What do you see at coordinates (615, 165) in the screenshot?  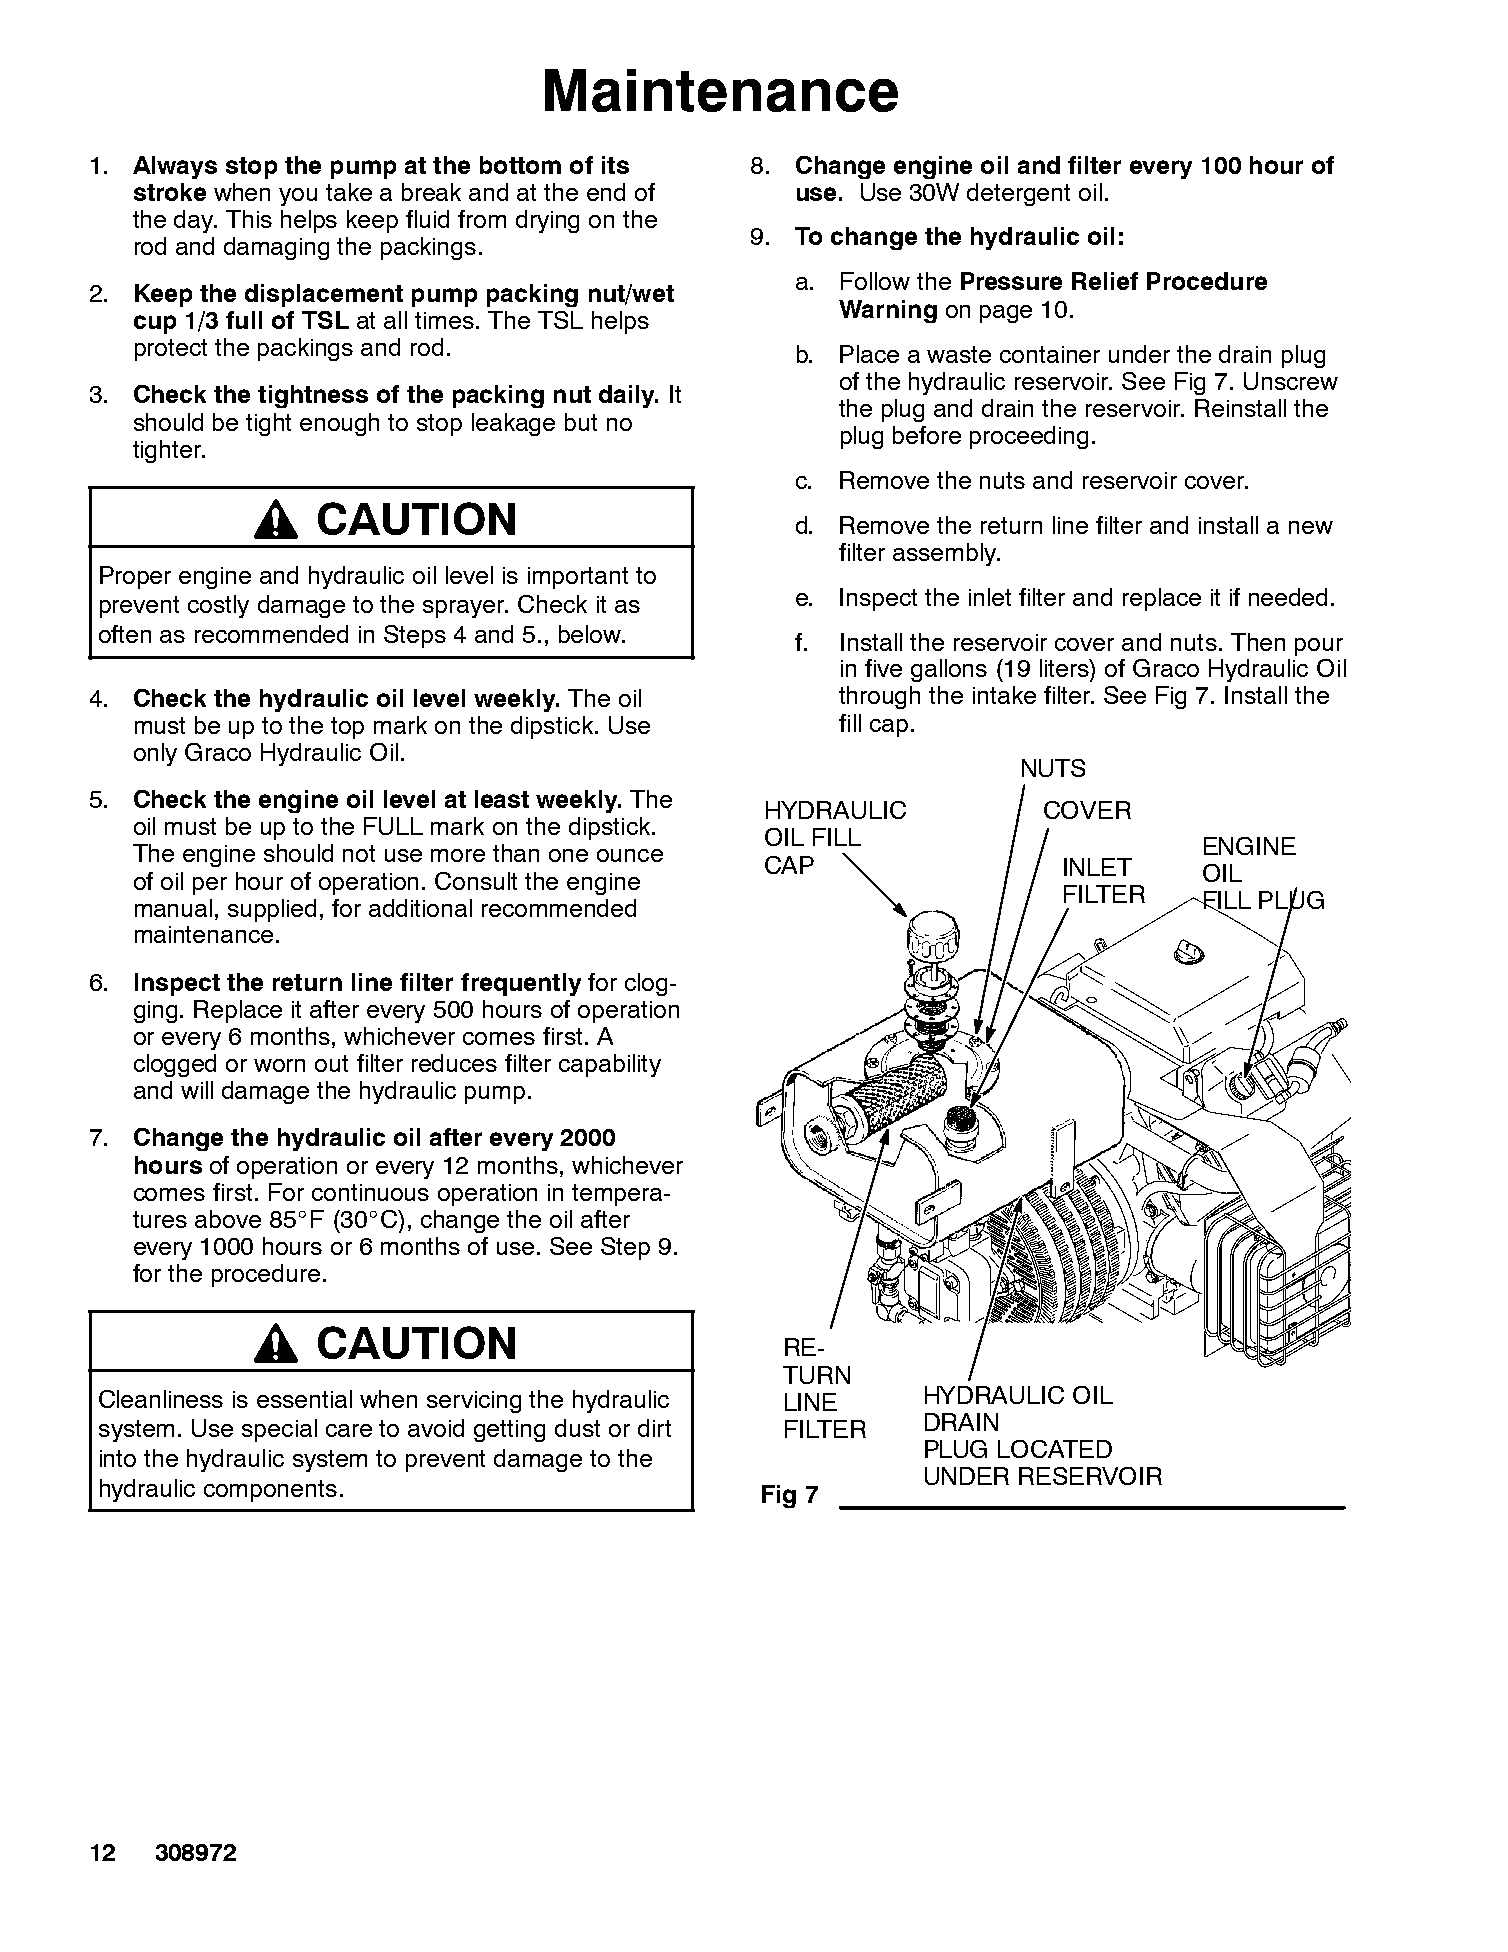 I see `its` at bounding box center [615, 165].
